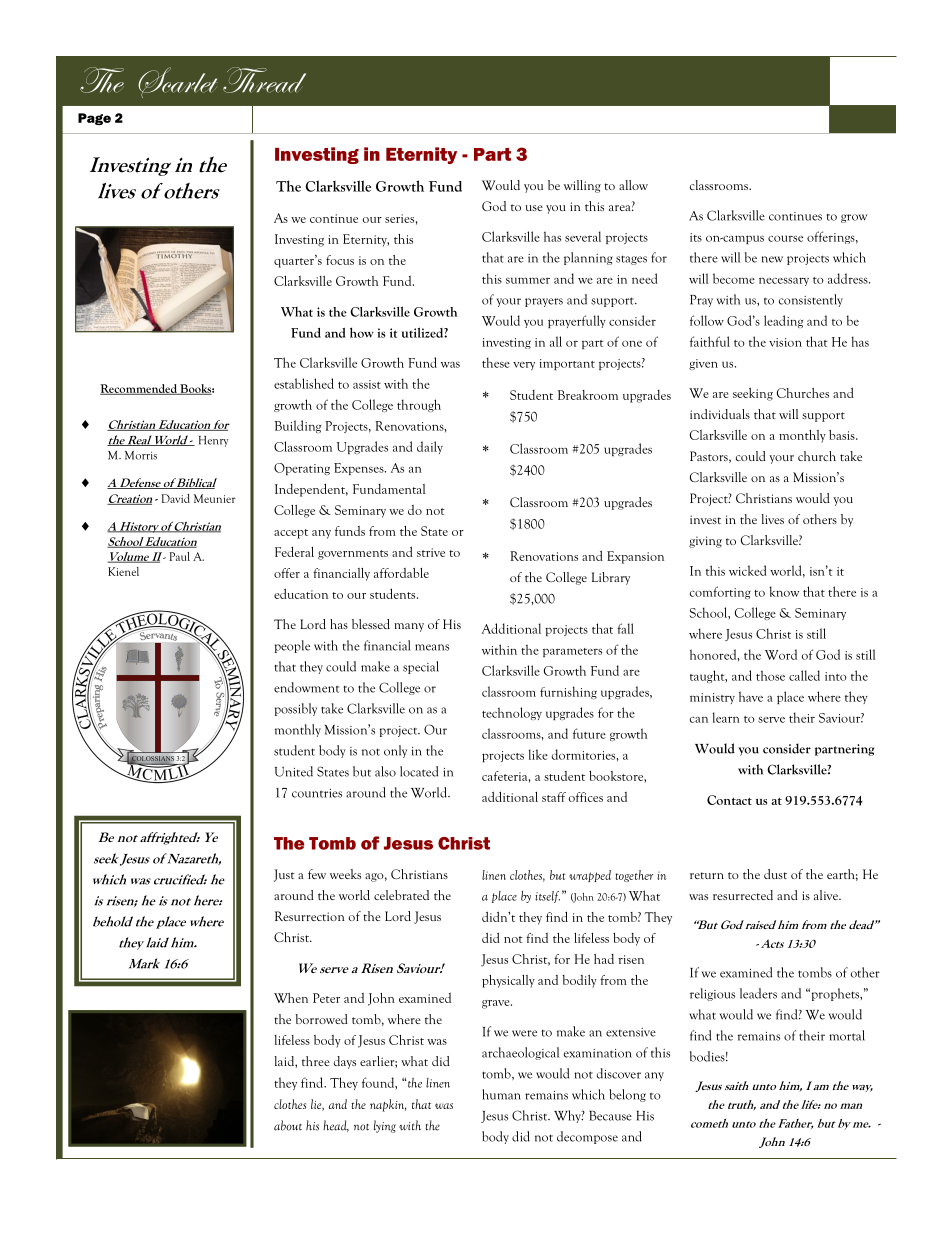 This screenshot has height=1233, width=952. Describe the element at coordinates (775, 874) in the screenshot. I see `dust` at that location.
